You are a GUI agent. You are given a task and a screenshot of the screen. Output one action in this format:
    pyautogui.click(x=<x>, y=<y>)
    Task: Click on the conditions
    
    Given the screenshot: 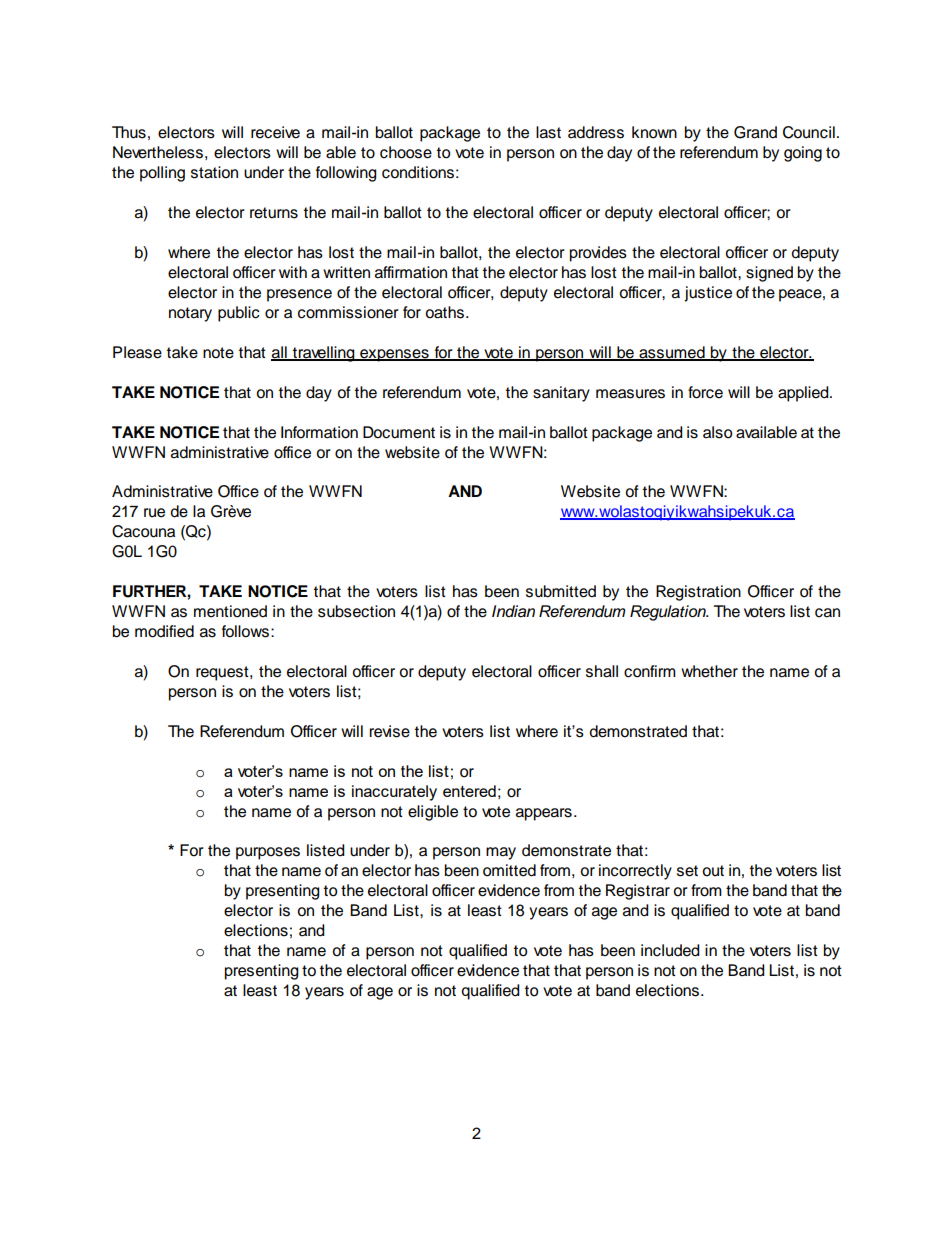 What is the action you would take?
    pyautogui.click(x=418, y=172)
